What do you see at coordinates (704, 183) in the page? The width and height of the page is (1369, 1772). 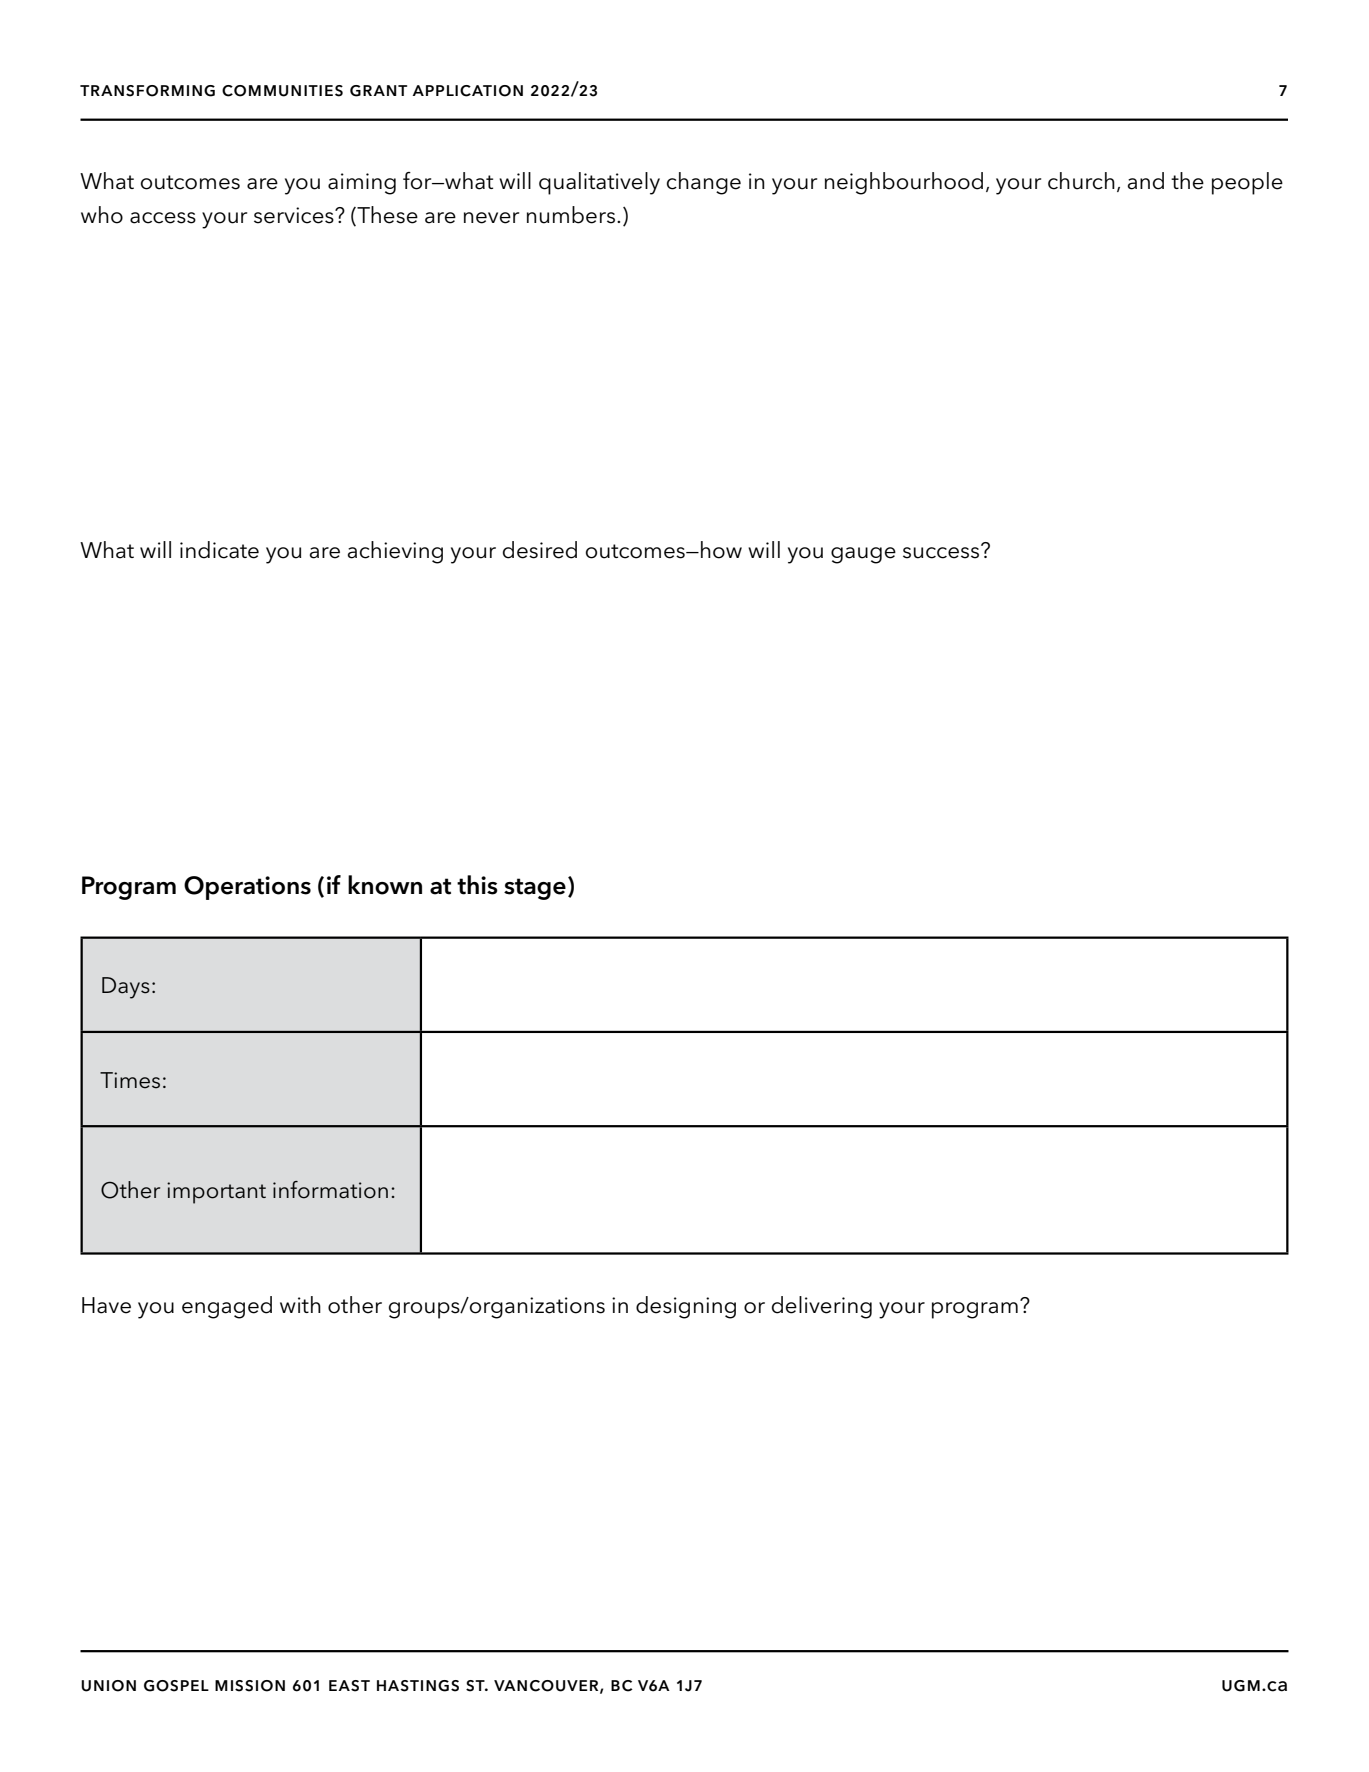 I see `change` at bounding box center [704, 183].
